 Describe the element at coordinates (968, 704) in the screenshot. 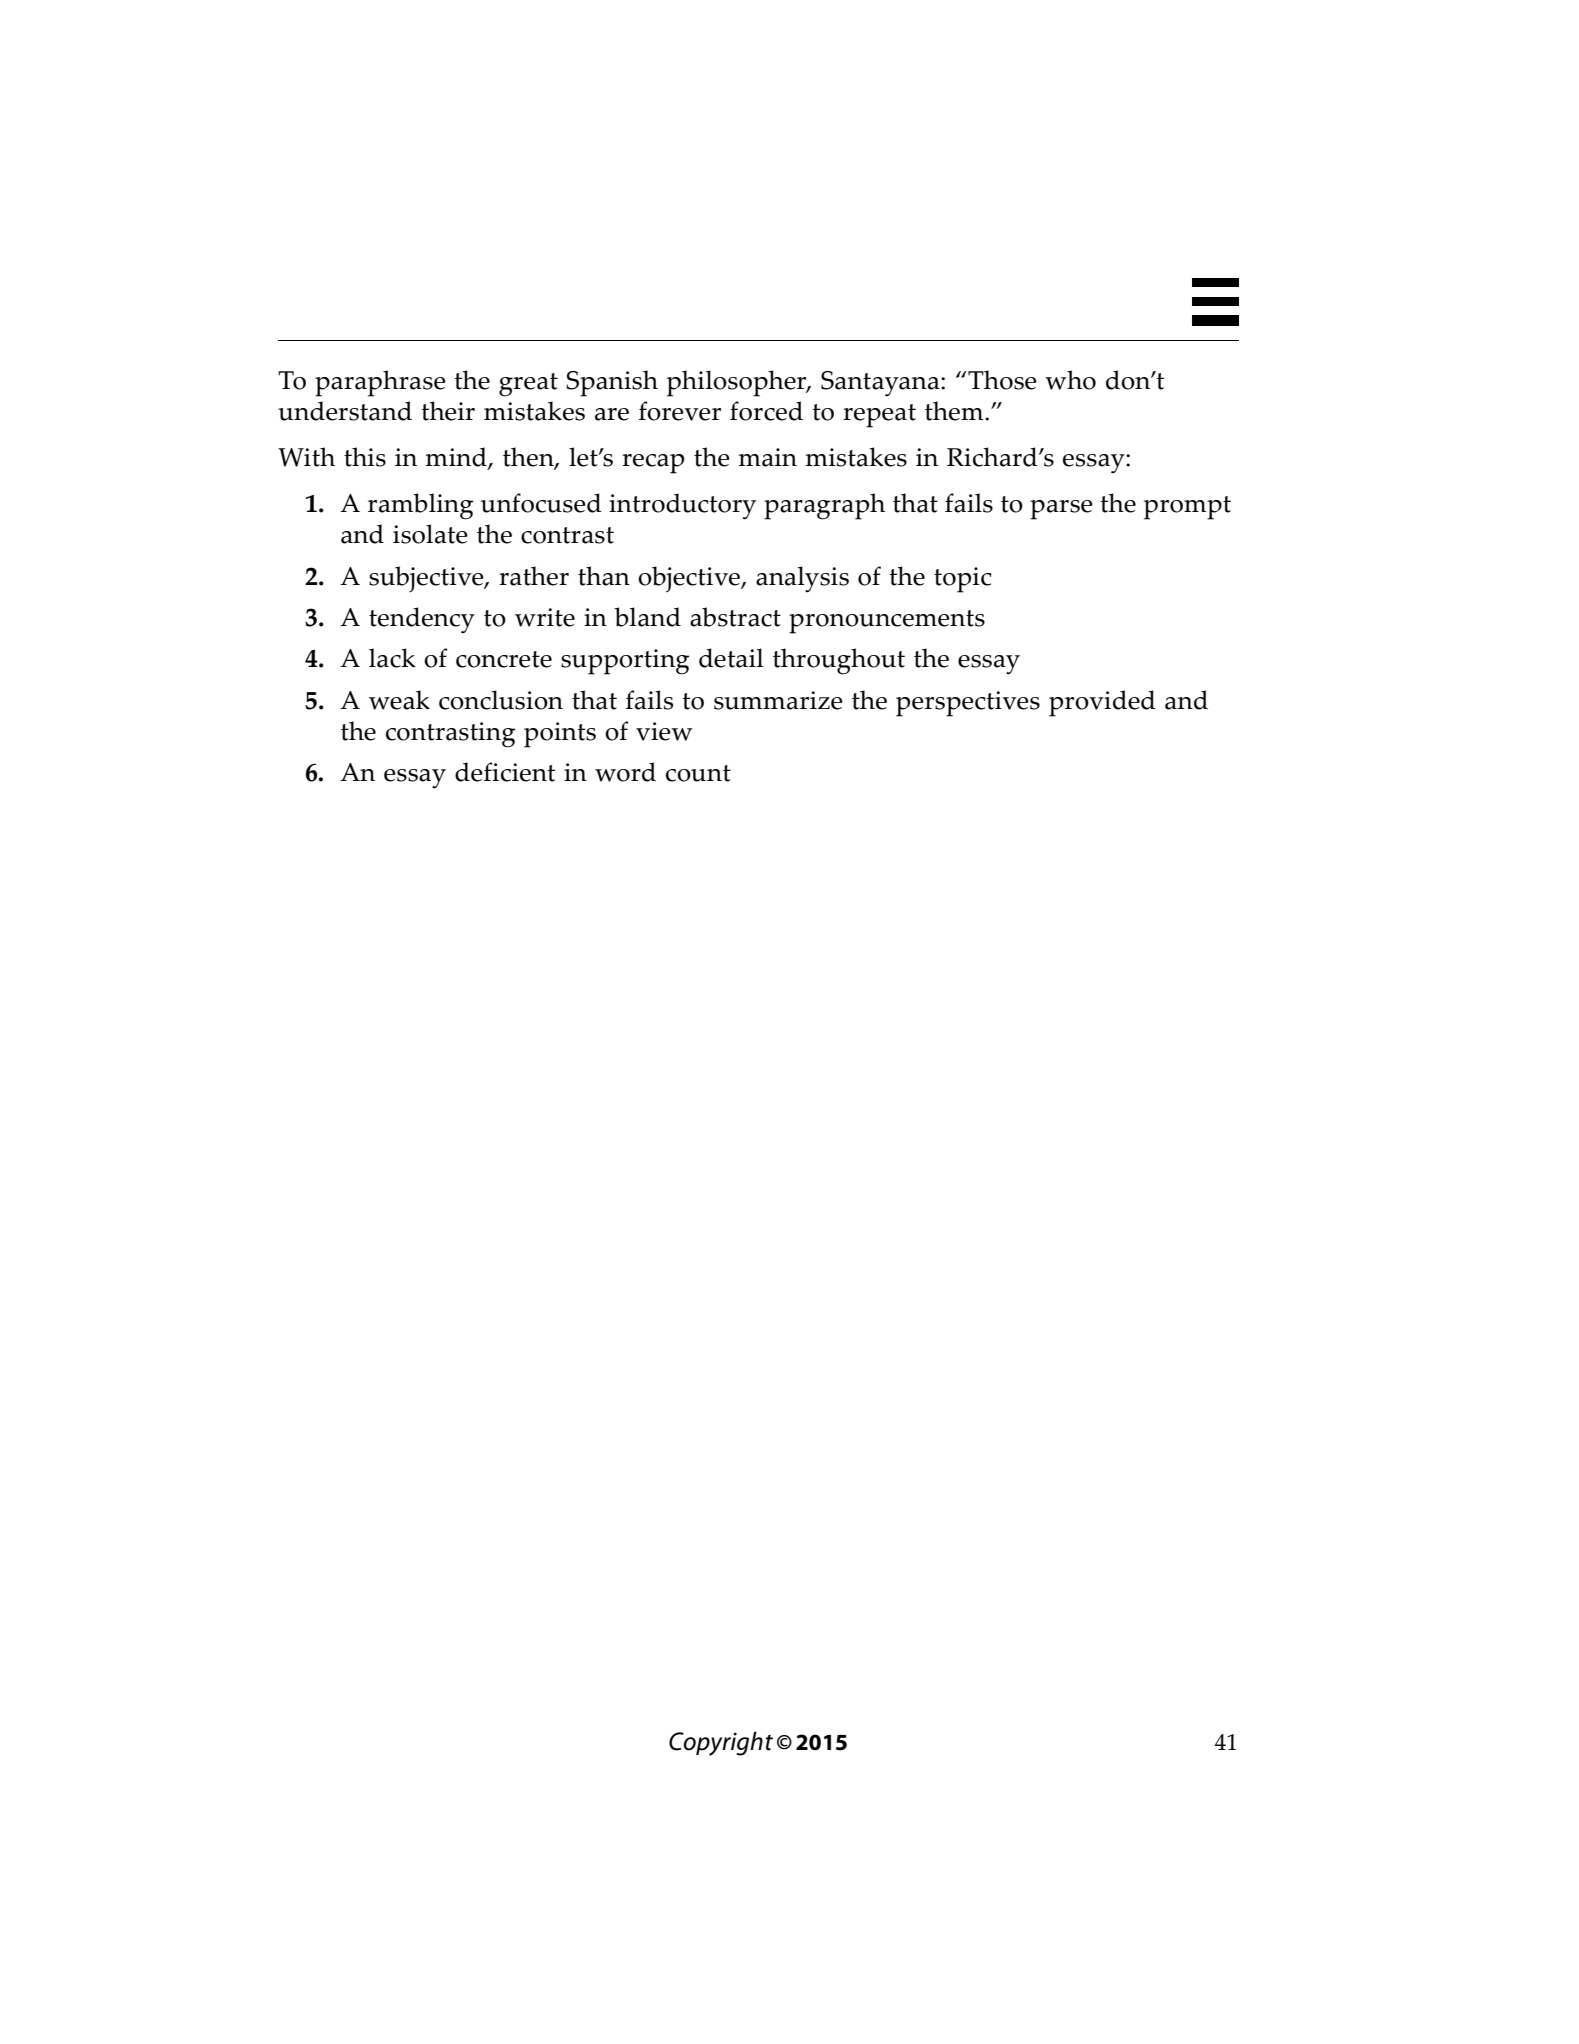

I see `perspectives` at that location.
